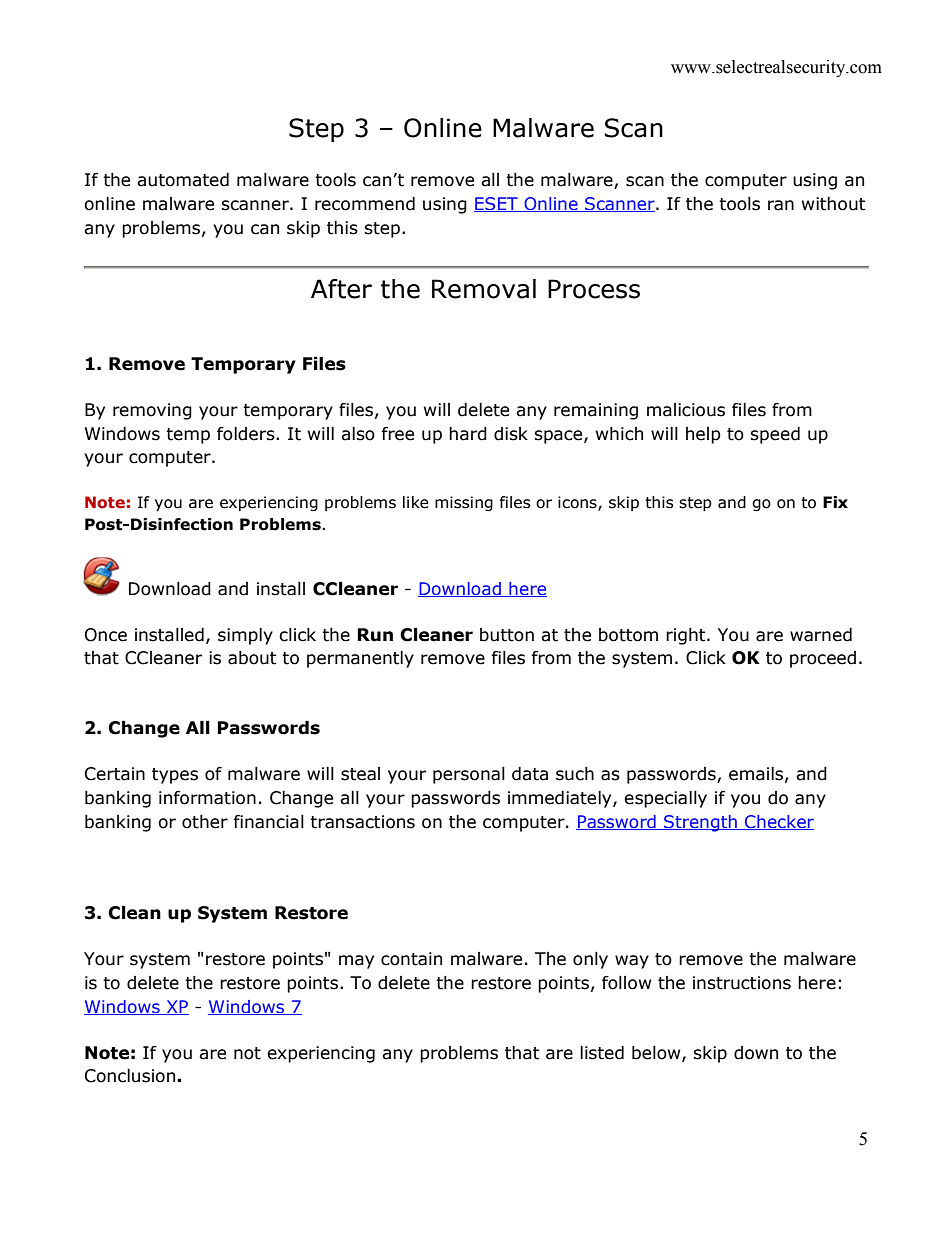  What do you see at coordinates (469, 775) in the page?
I see `personal` at bounding box center [469, 775].
